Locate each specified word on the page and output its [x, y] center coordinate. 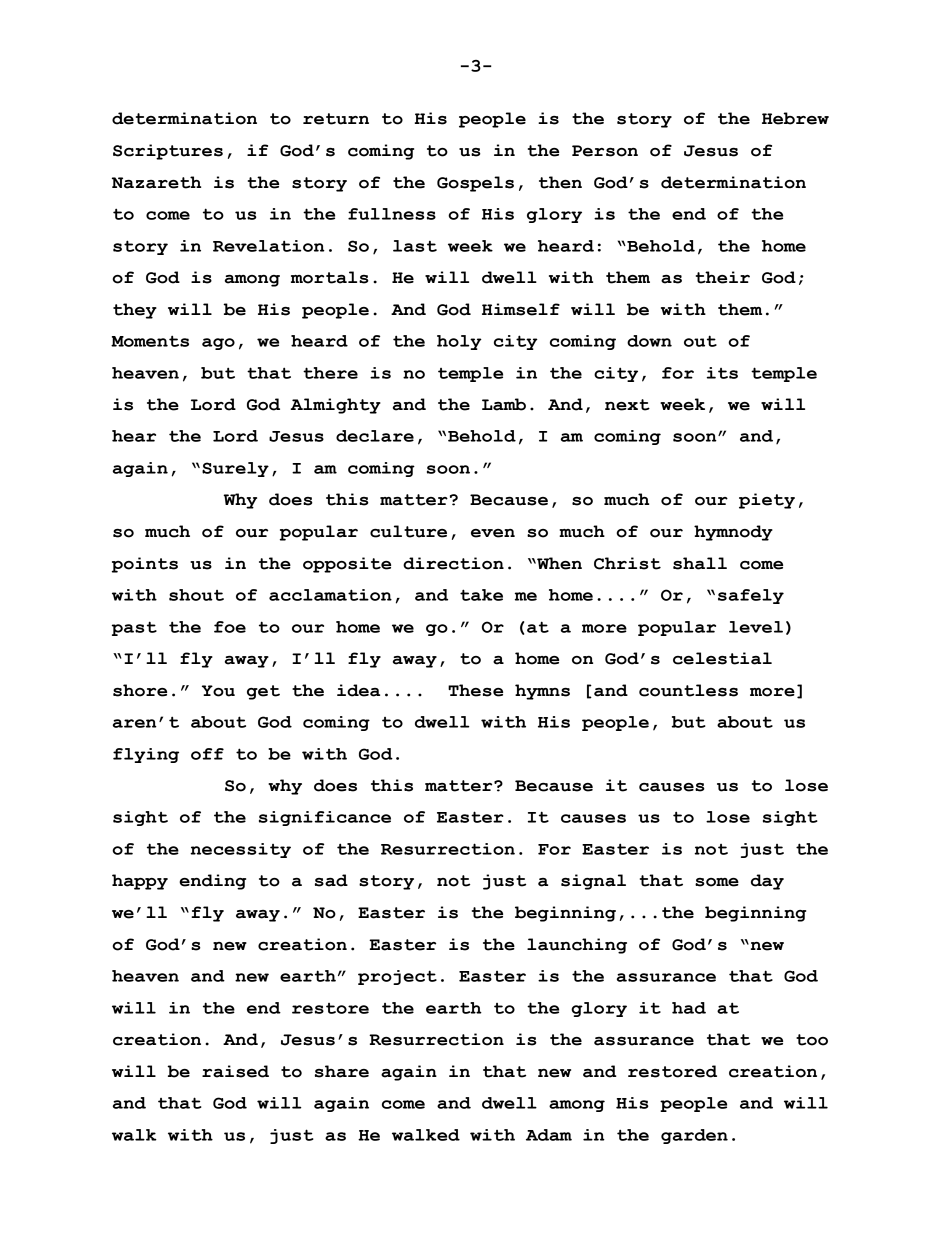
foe [230, 627]
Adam [549, 1135]
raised [235, 1071]
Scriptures [168, 152]
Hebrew [795, 118]
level [756, 627]
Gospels [475, 184]
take [481, 595]
